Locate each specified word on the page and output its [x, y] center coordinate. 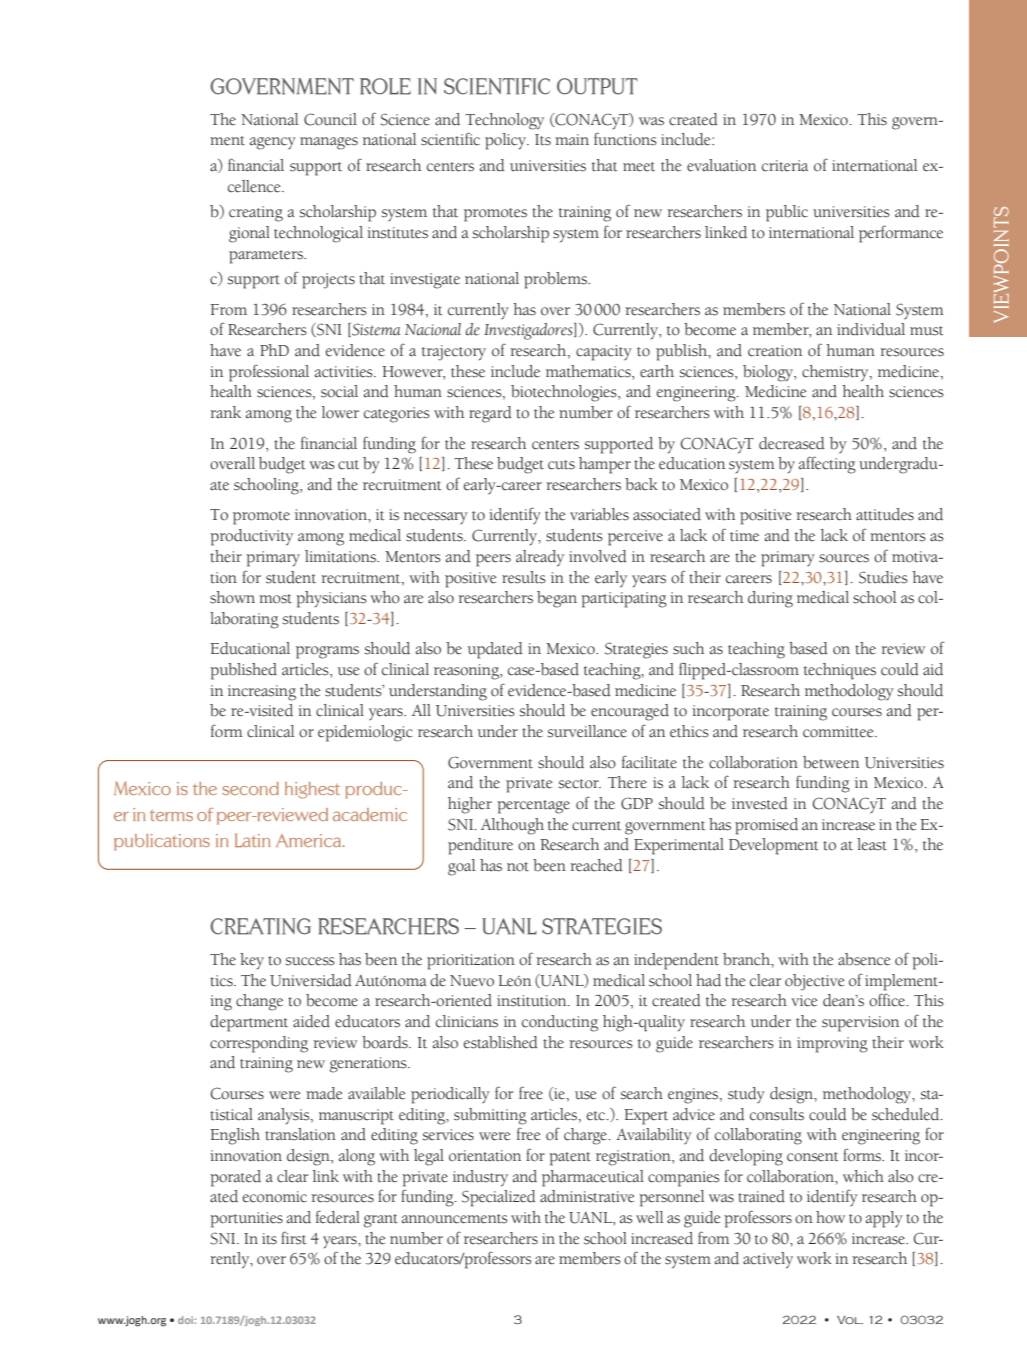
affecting [827, 465]
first [294, 1238]
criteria [785, 166]
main [572, 140]
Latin [253, 840]
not [518, 867]
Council [330, 119]
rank [225, 412]
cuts [561, 465]
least [872, 844]
